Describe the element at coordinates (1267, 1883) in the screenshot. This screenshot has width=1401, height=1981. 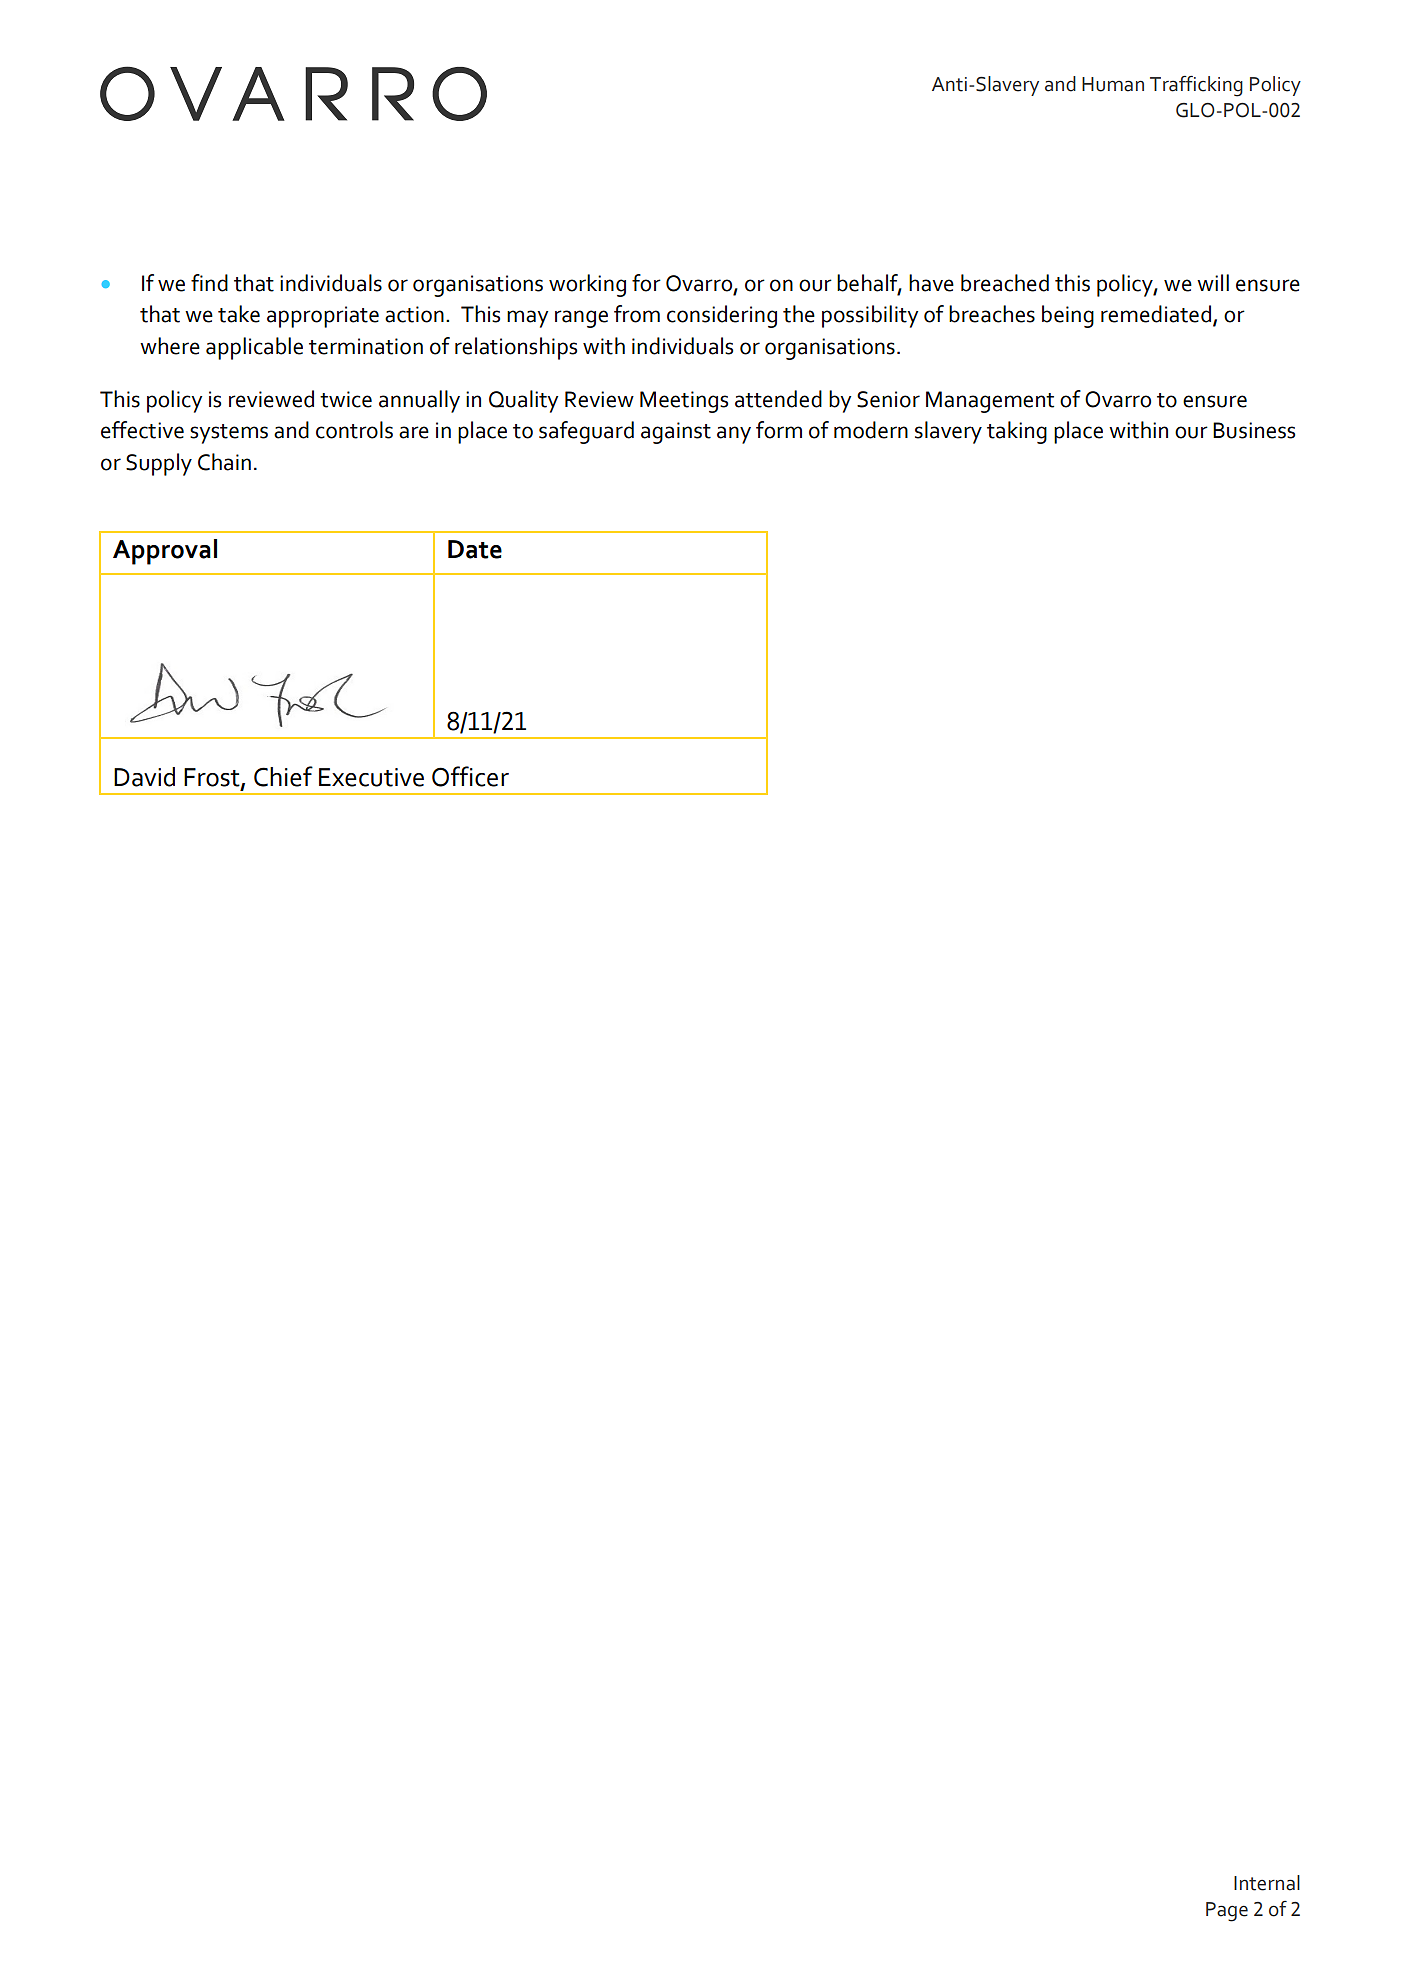
I see `Internal` at that location.
